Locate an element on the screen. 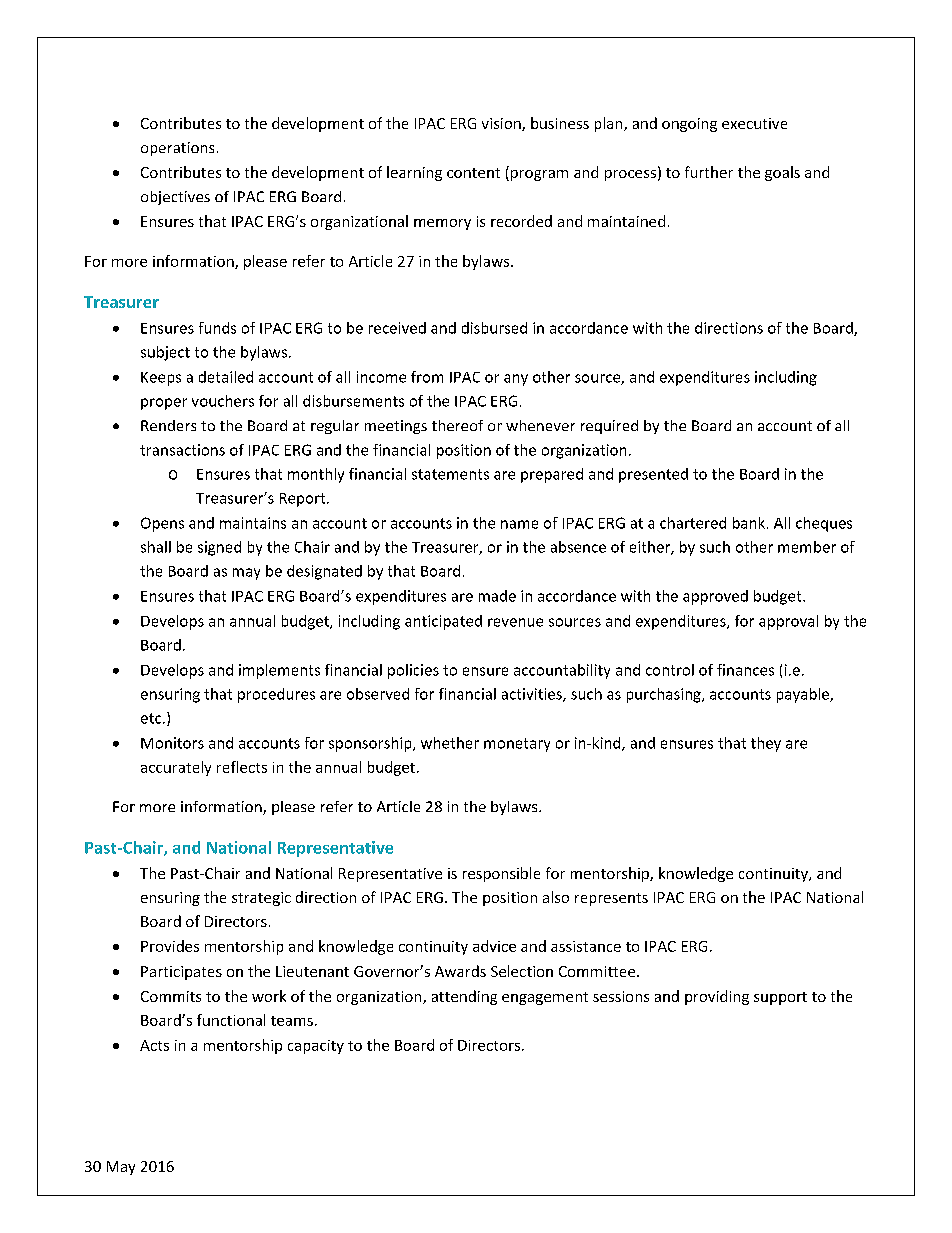 This screenshot has width=952, height=1233. thereof is located at coordinates (457, 425).
